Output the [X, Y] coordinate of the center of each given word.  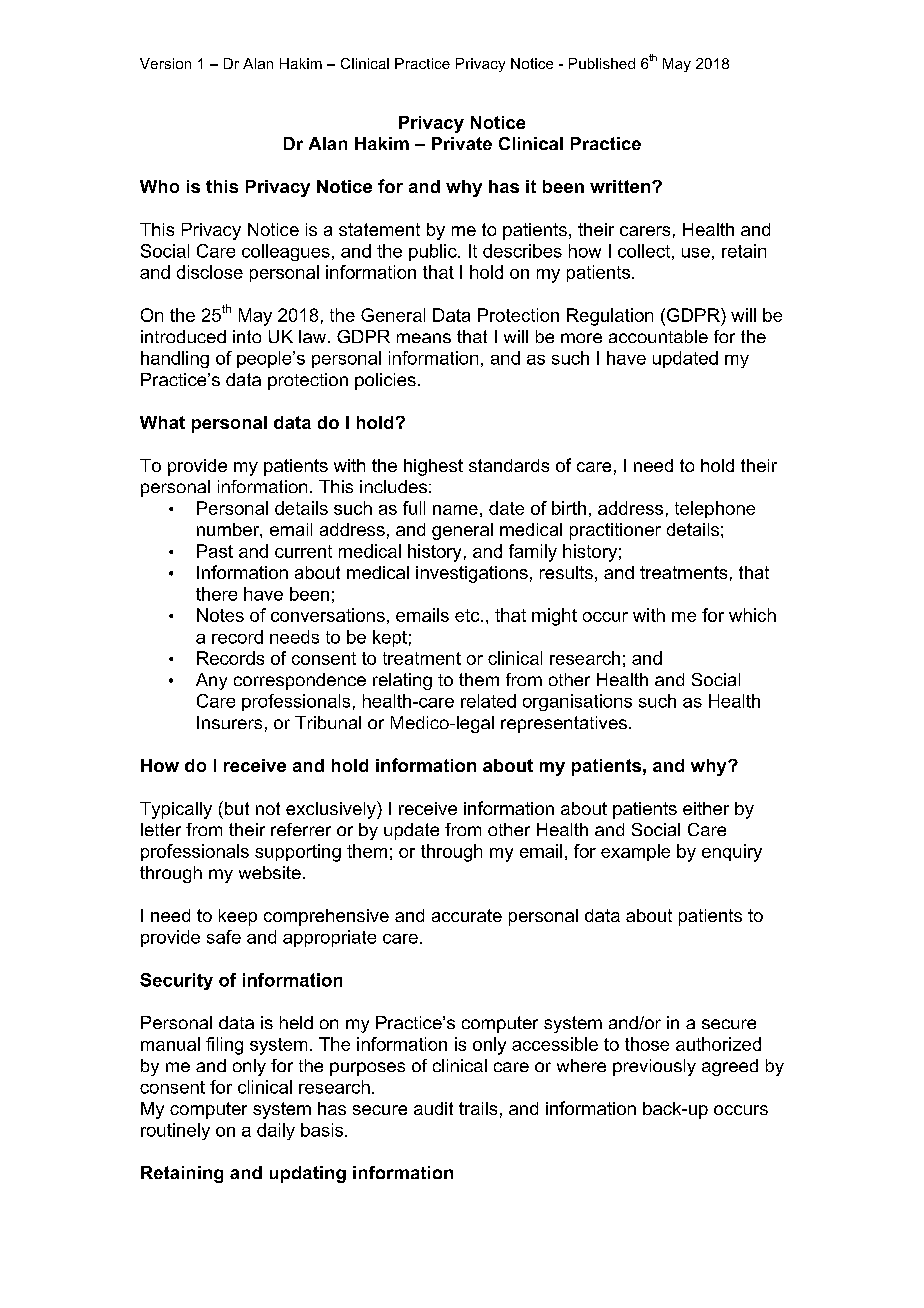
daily [276, 1131]
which [752, 615]
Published [602, 63]
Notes [220, 615]
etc [468, 615]
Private [462, 143]
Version [165, 63]
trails [478, 1108]
